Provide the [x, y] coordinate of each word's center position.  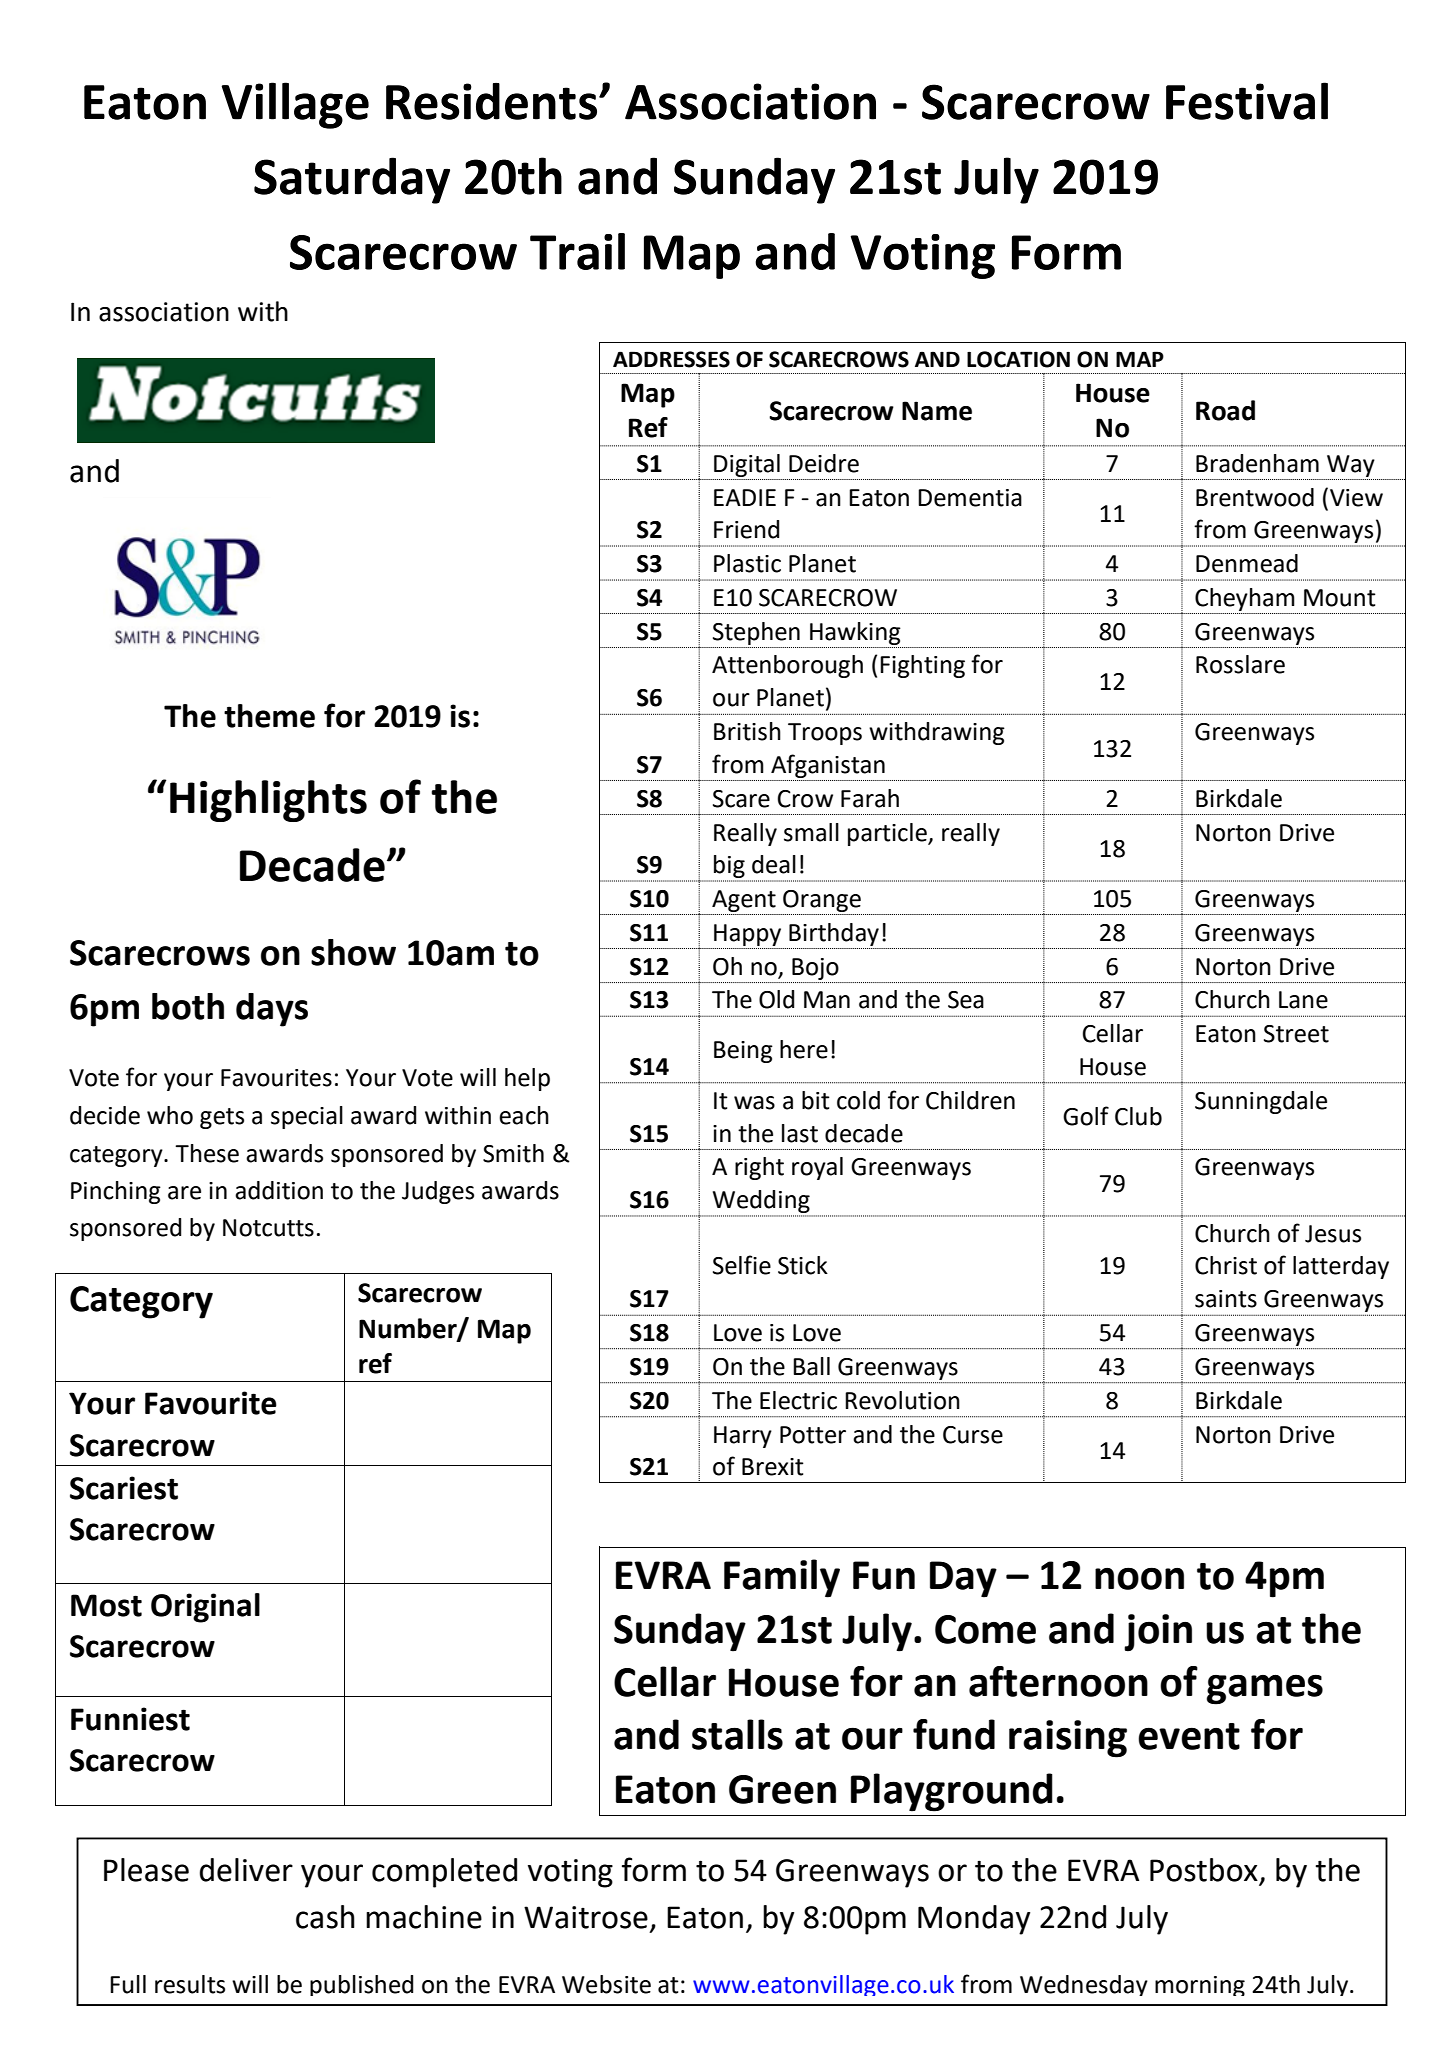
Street [1296, 1034]
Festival [1247, 101]
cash [325, 1917]
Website [606, 1984]
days [272, 1010]
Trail [577, 251]
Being [743, 1052]
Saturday [352, 180]
